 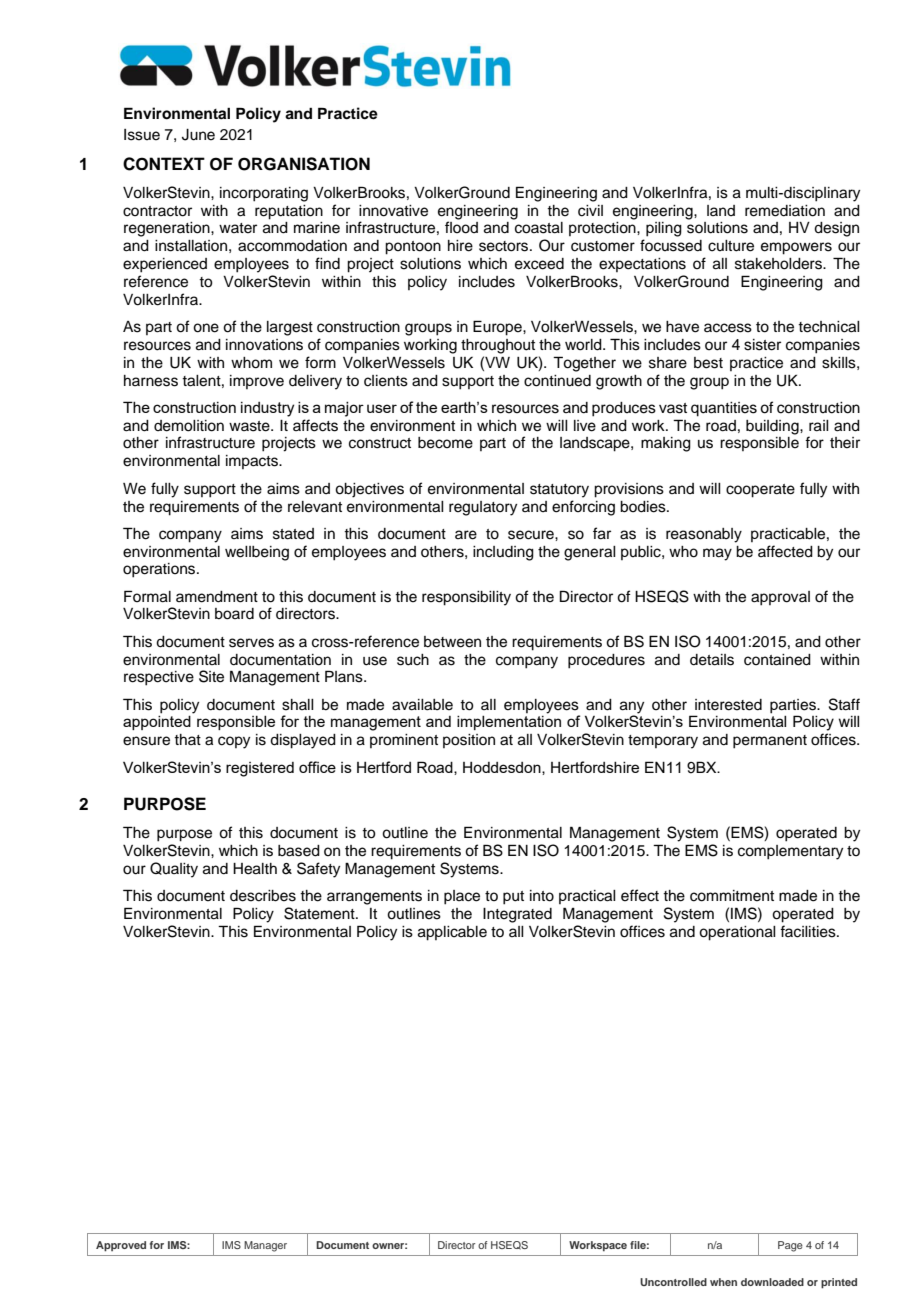 I want to click on implementation, so click(x=509, y=723).
